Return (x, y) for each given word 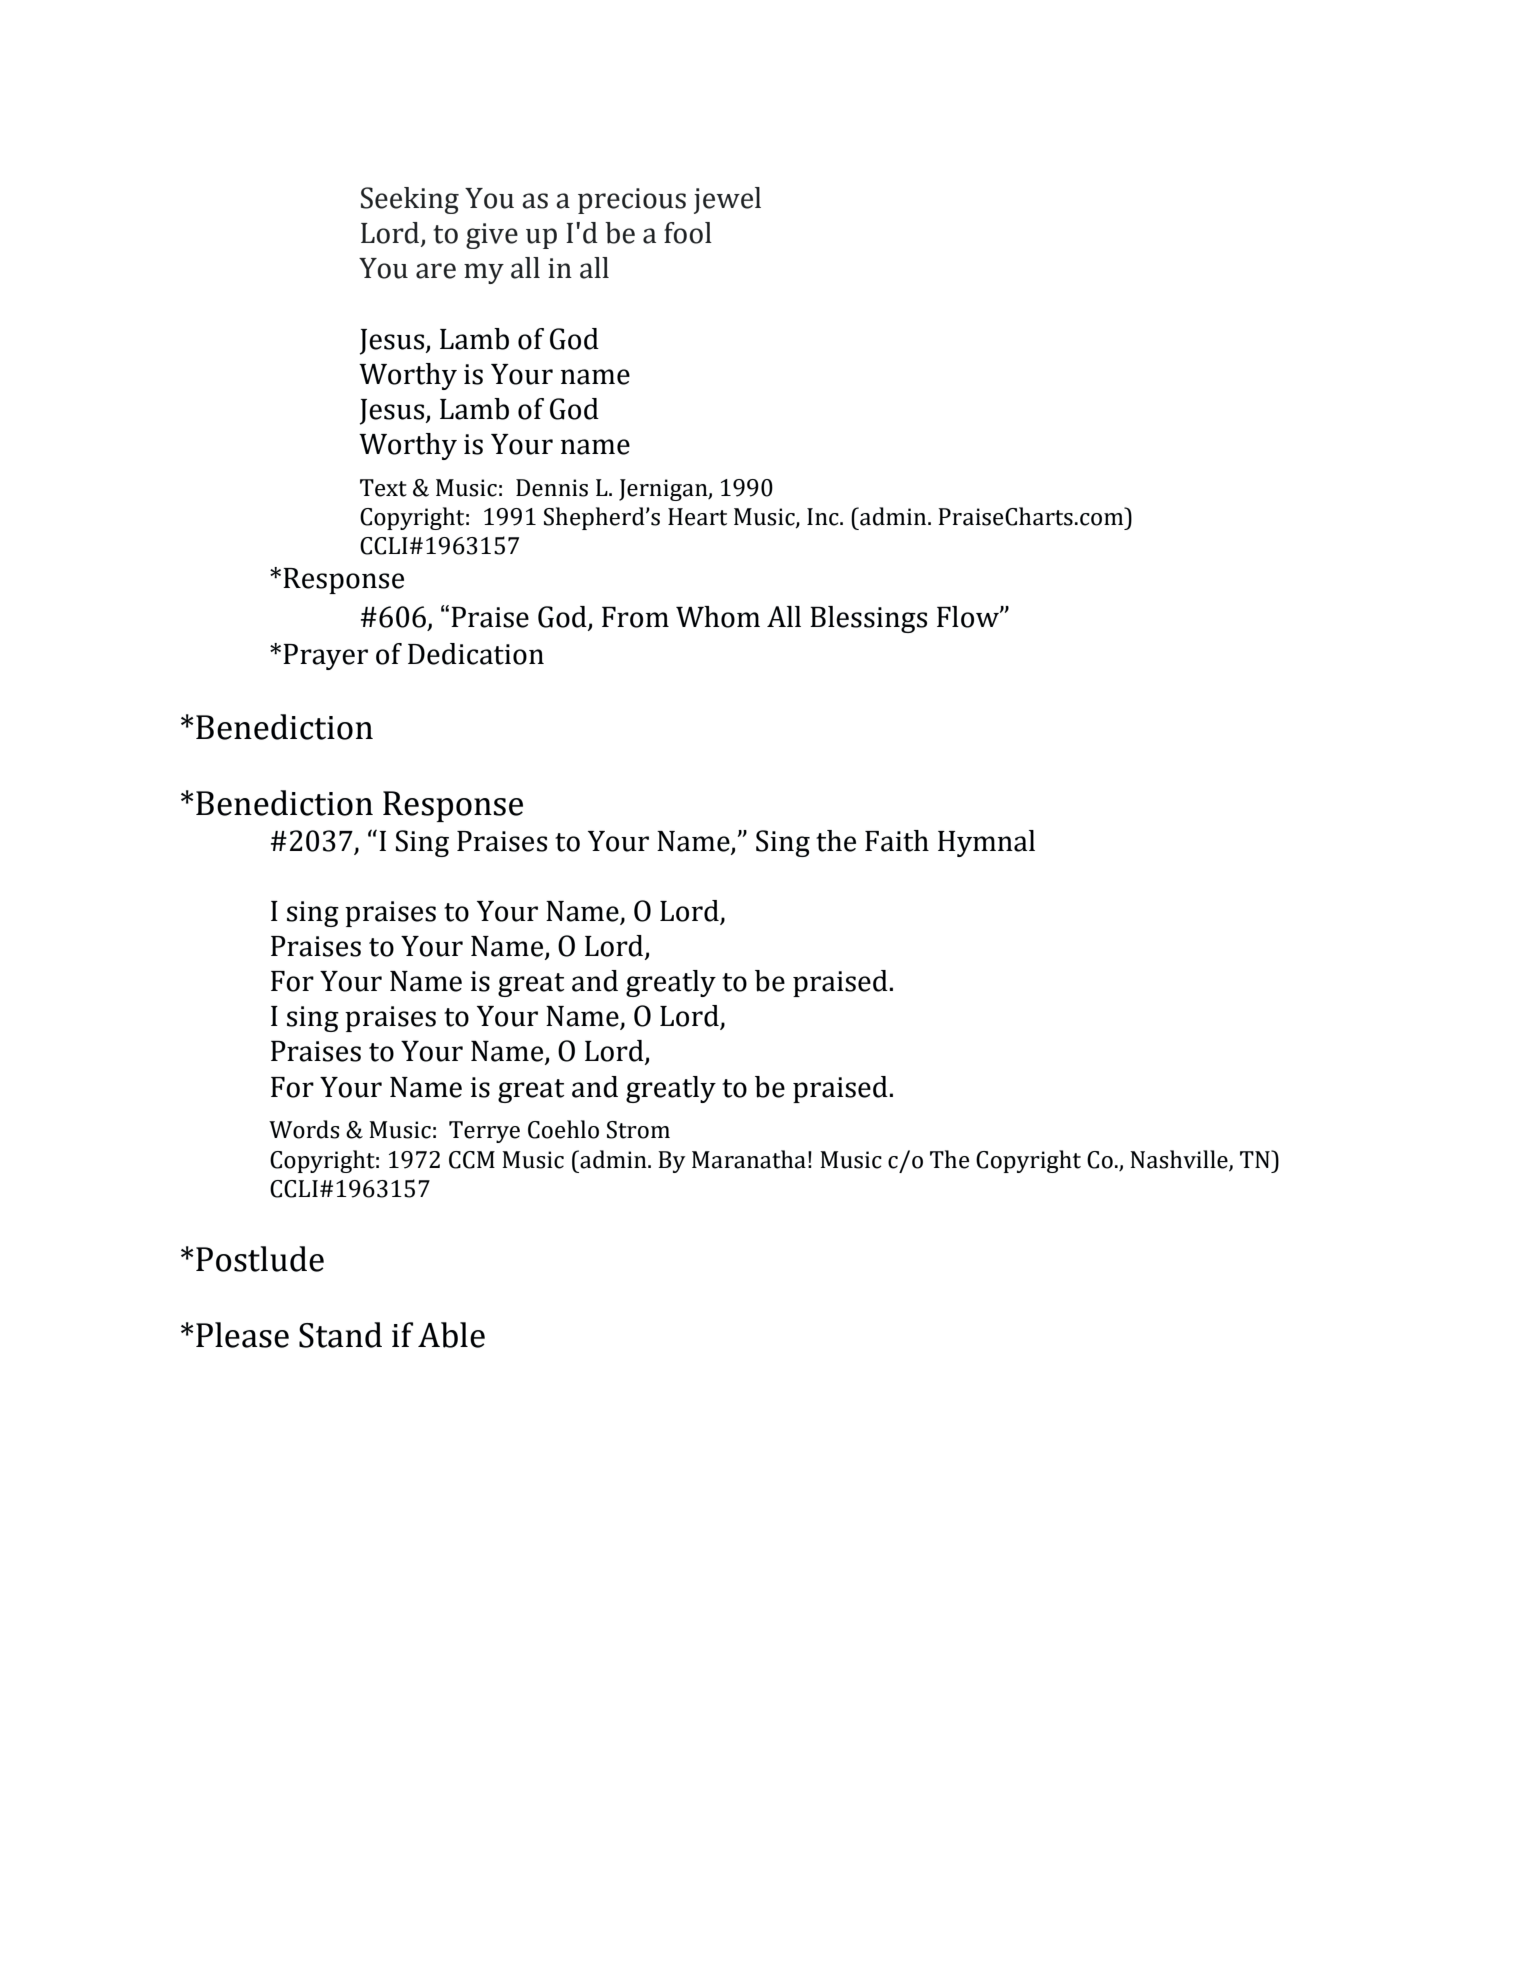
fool (688, 233)
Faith (897, 841)
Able (451, 1335)
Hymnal (986, 843)
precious (632, 201)
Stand (340, 1335)
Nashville (1180, 1160)
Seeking (410, 200)
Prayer (325, 657)
